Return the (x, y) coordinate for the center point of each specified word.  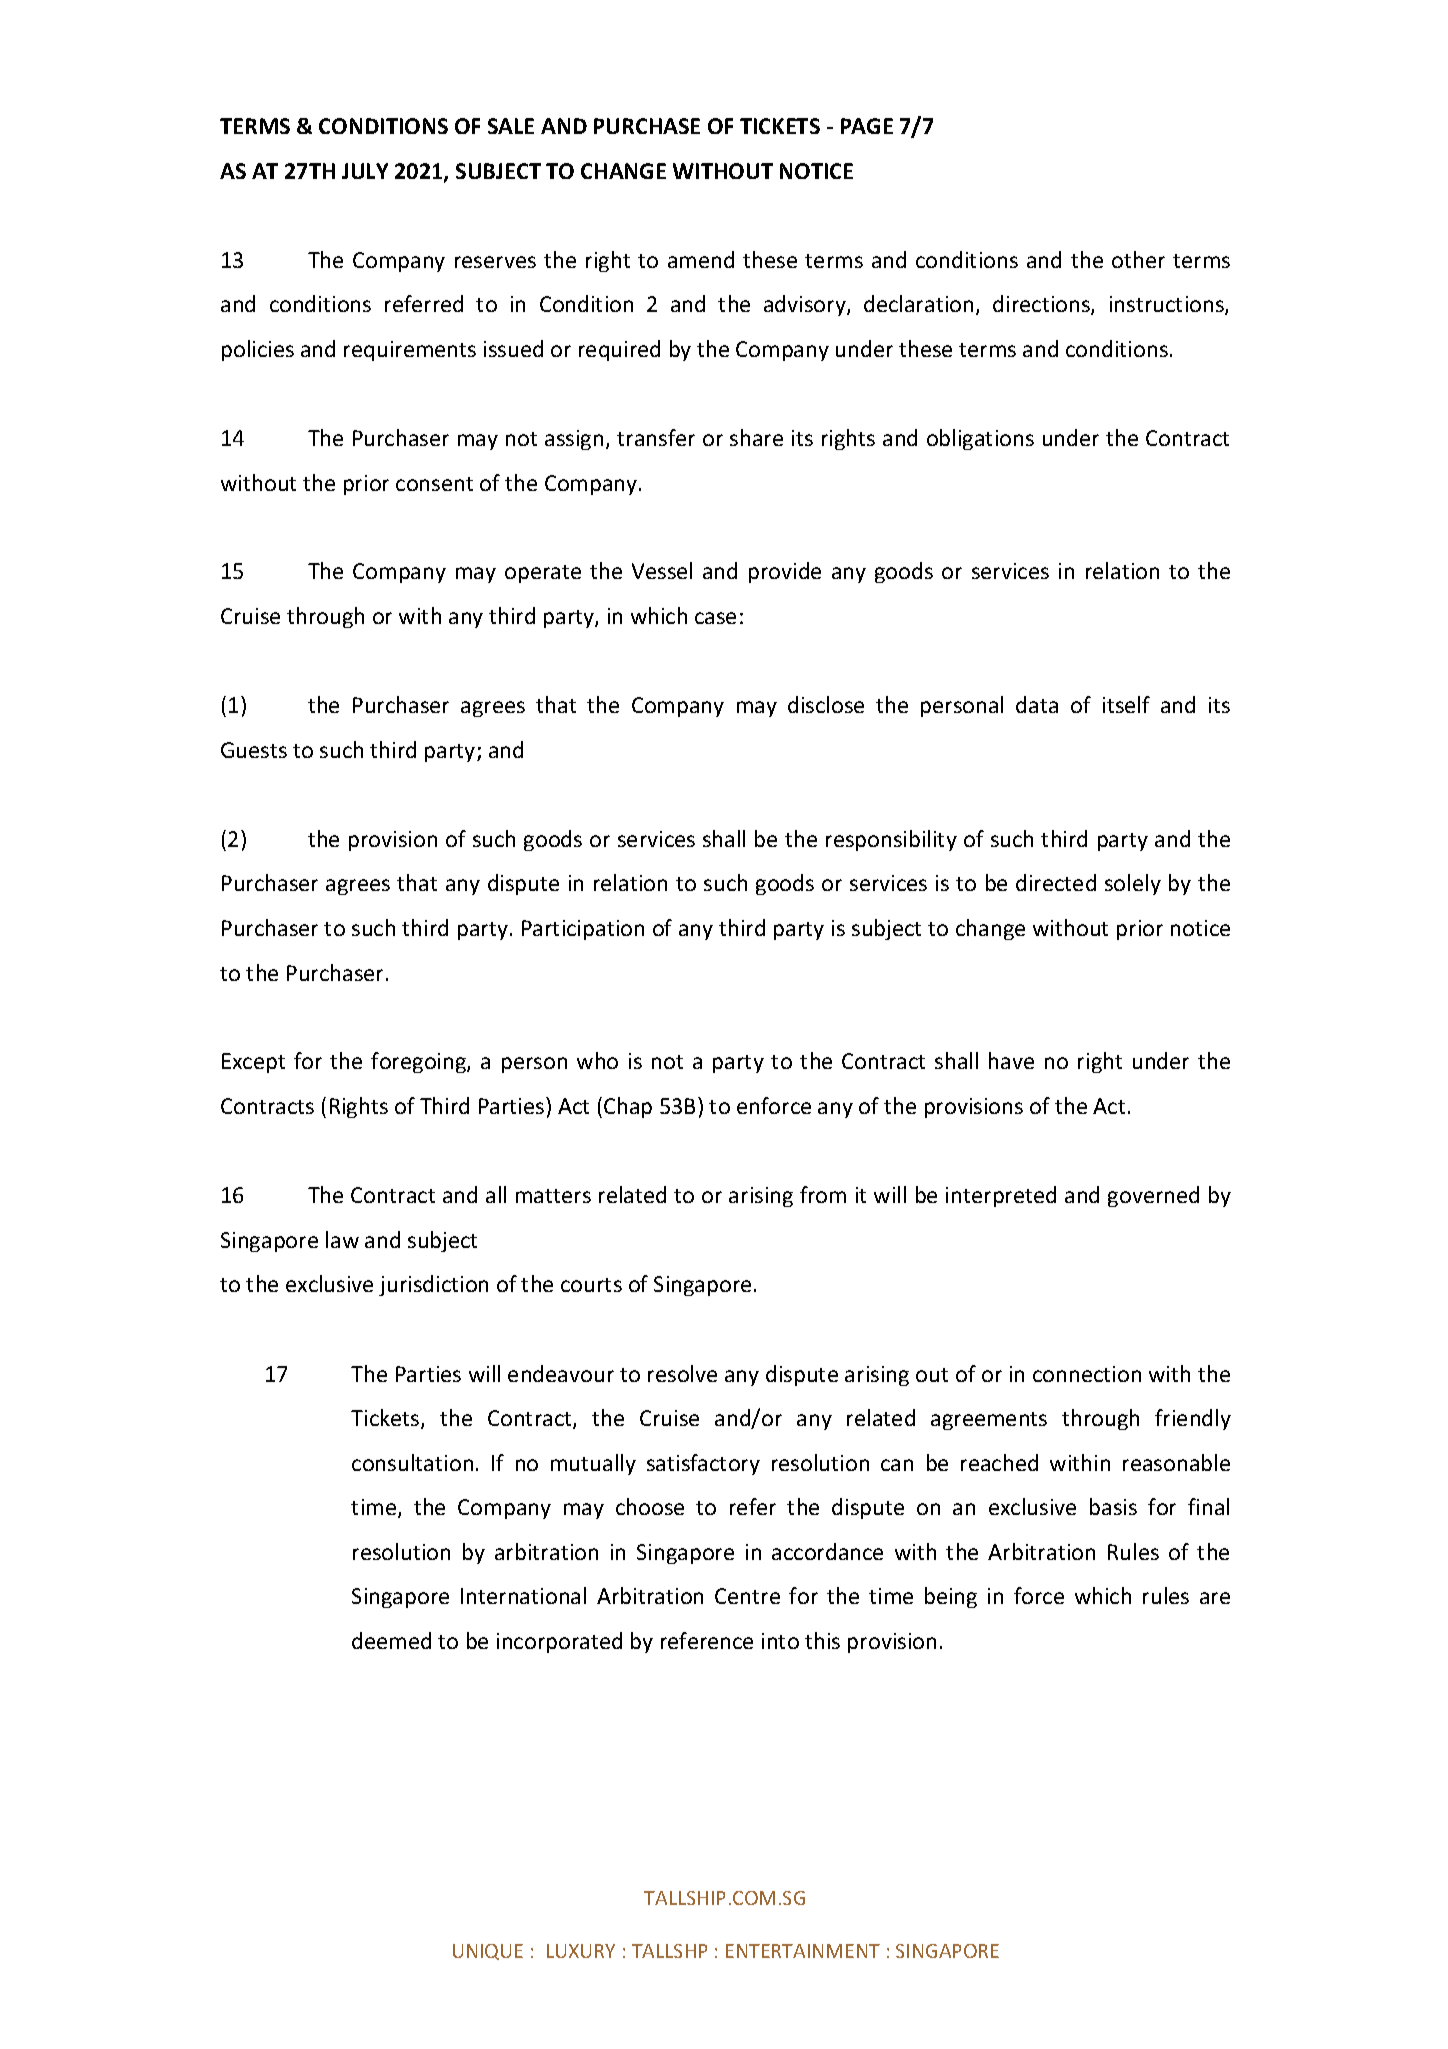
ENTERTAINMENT (803, 1951)
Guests (254, 750)
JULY (365, 171)
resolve (682, 1373)
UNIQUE (488, 1952)
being (951, 1597)
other (1138, 259)
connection (1087, 1374)
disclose (826, 704)
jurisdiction (433, 1285)
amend (701, 259)
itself (1126, 704)
